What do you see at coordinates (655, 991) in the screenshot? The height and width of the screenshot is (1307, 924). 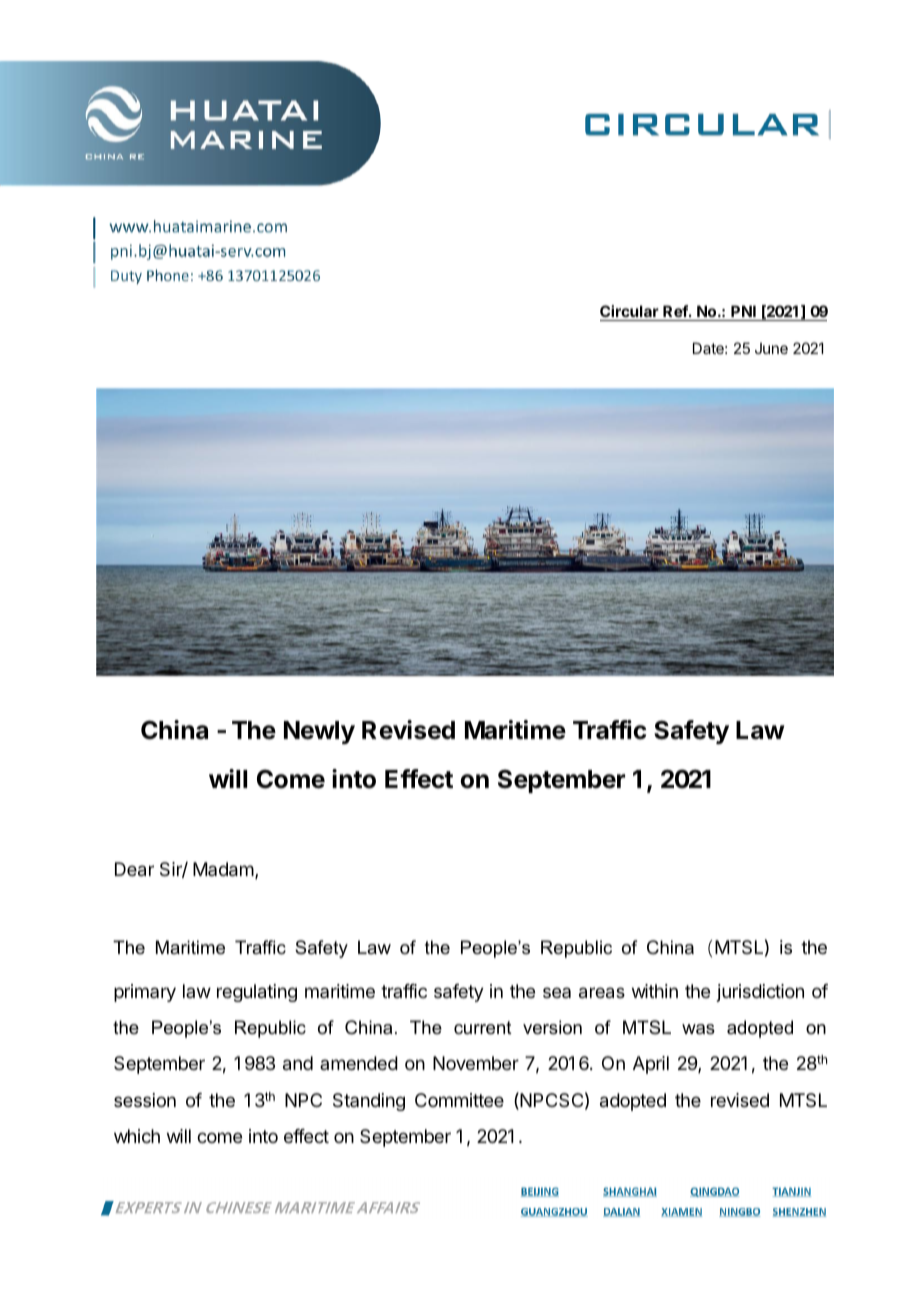 I see `within` at bounding box center [655, 991].
